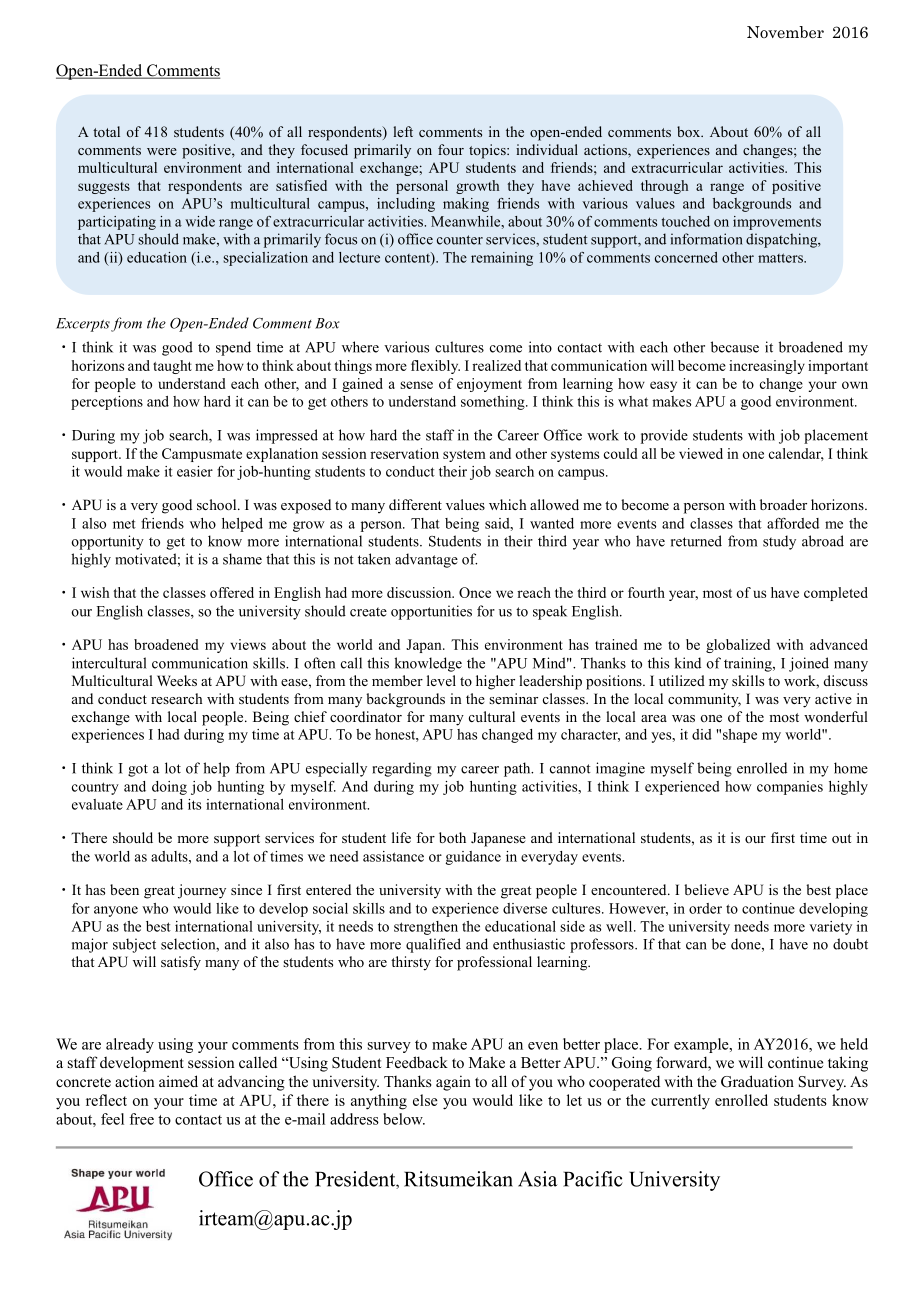 The width and height of the screenshot is (924, 1308). What do you see at coordinates (403, 131) in the screenshot?
I see `left` at bounding box center [403, 131].
